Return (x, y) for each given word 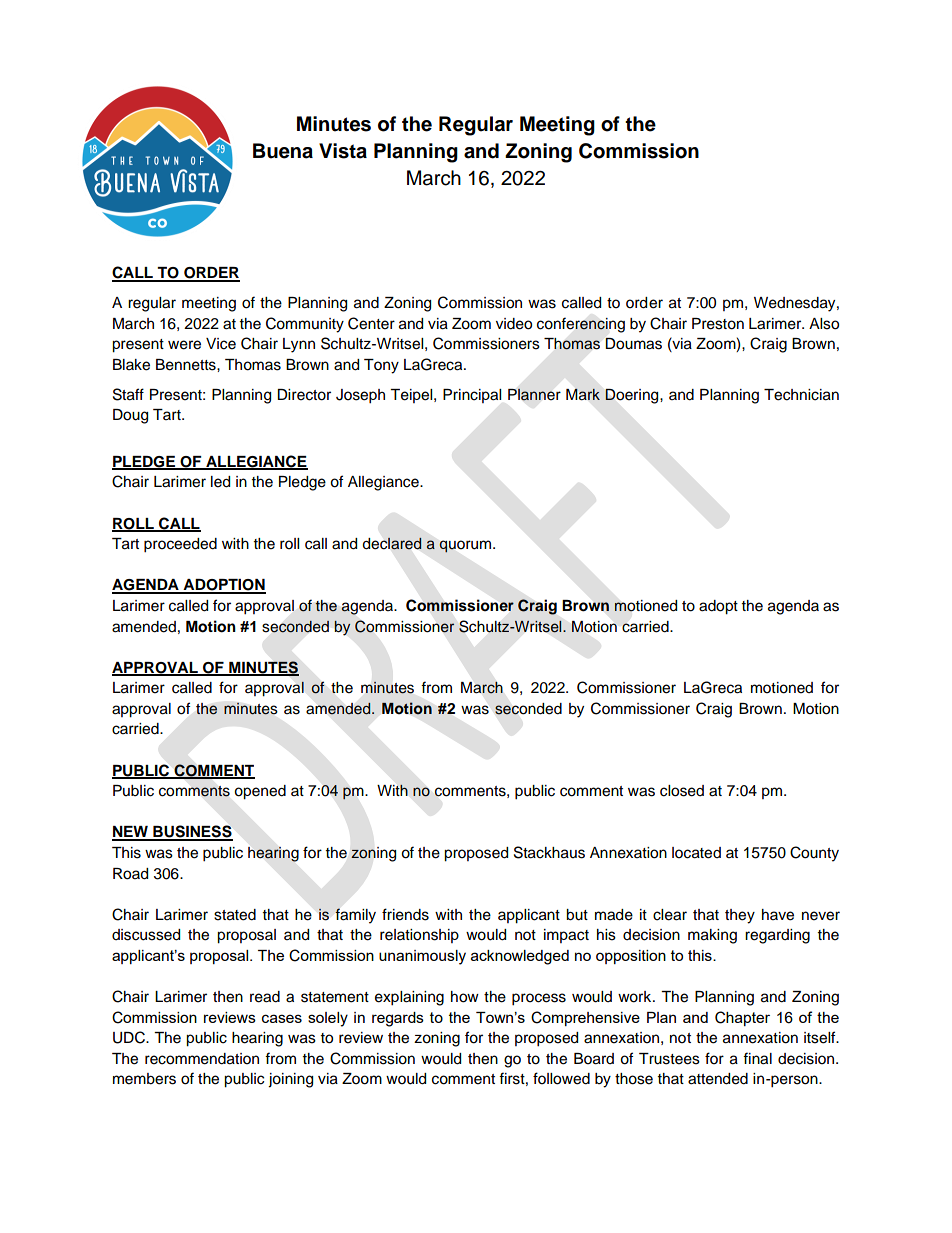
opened (260, 792)
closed (682, 791)
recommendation (202, 1059)
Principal (472, 396)
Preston (718, 324)
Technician (801, 395)
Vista (343, 151)
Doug (130, 416)
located (696, 853)
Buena (283, 151)
